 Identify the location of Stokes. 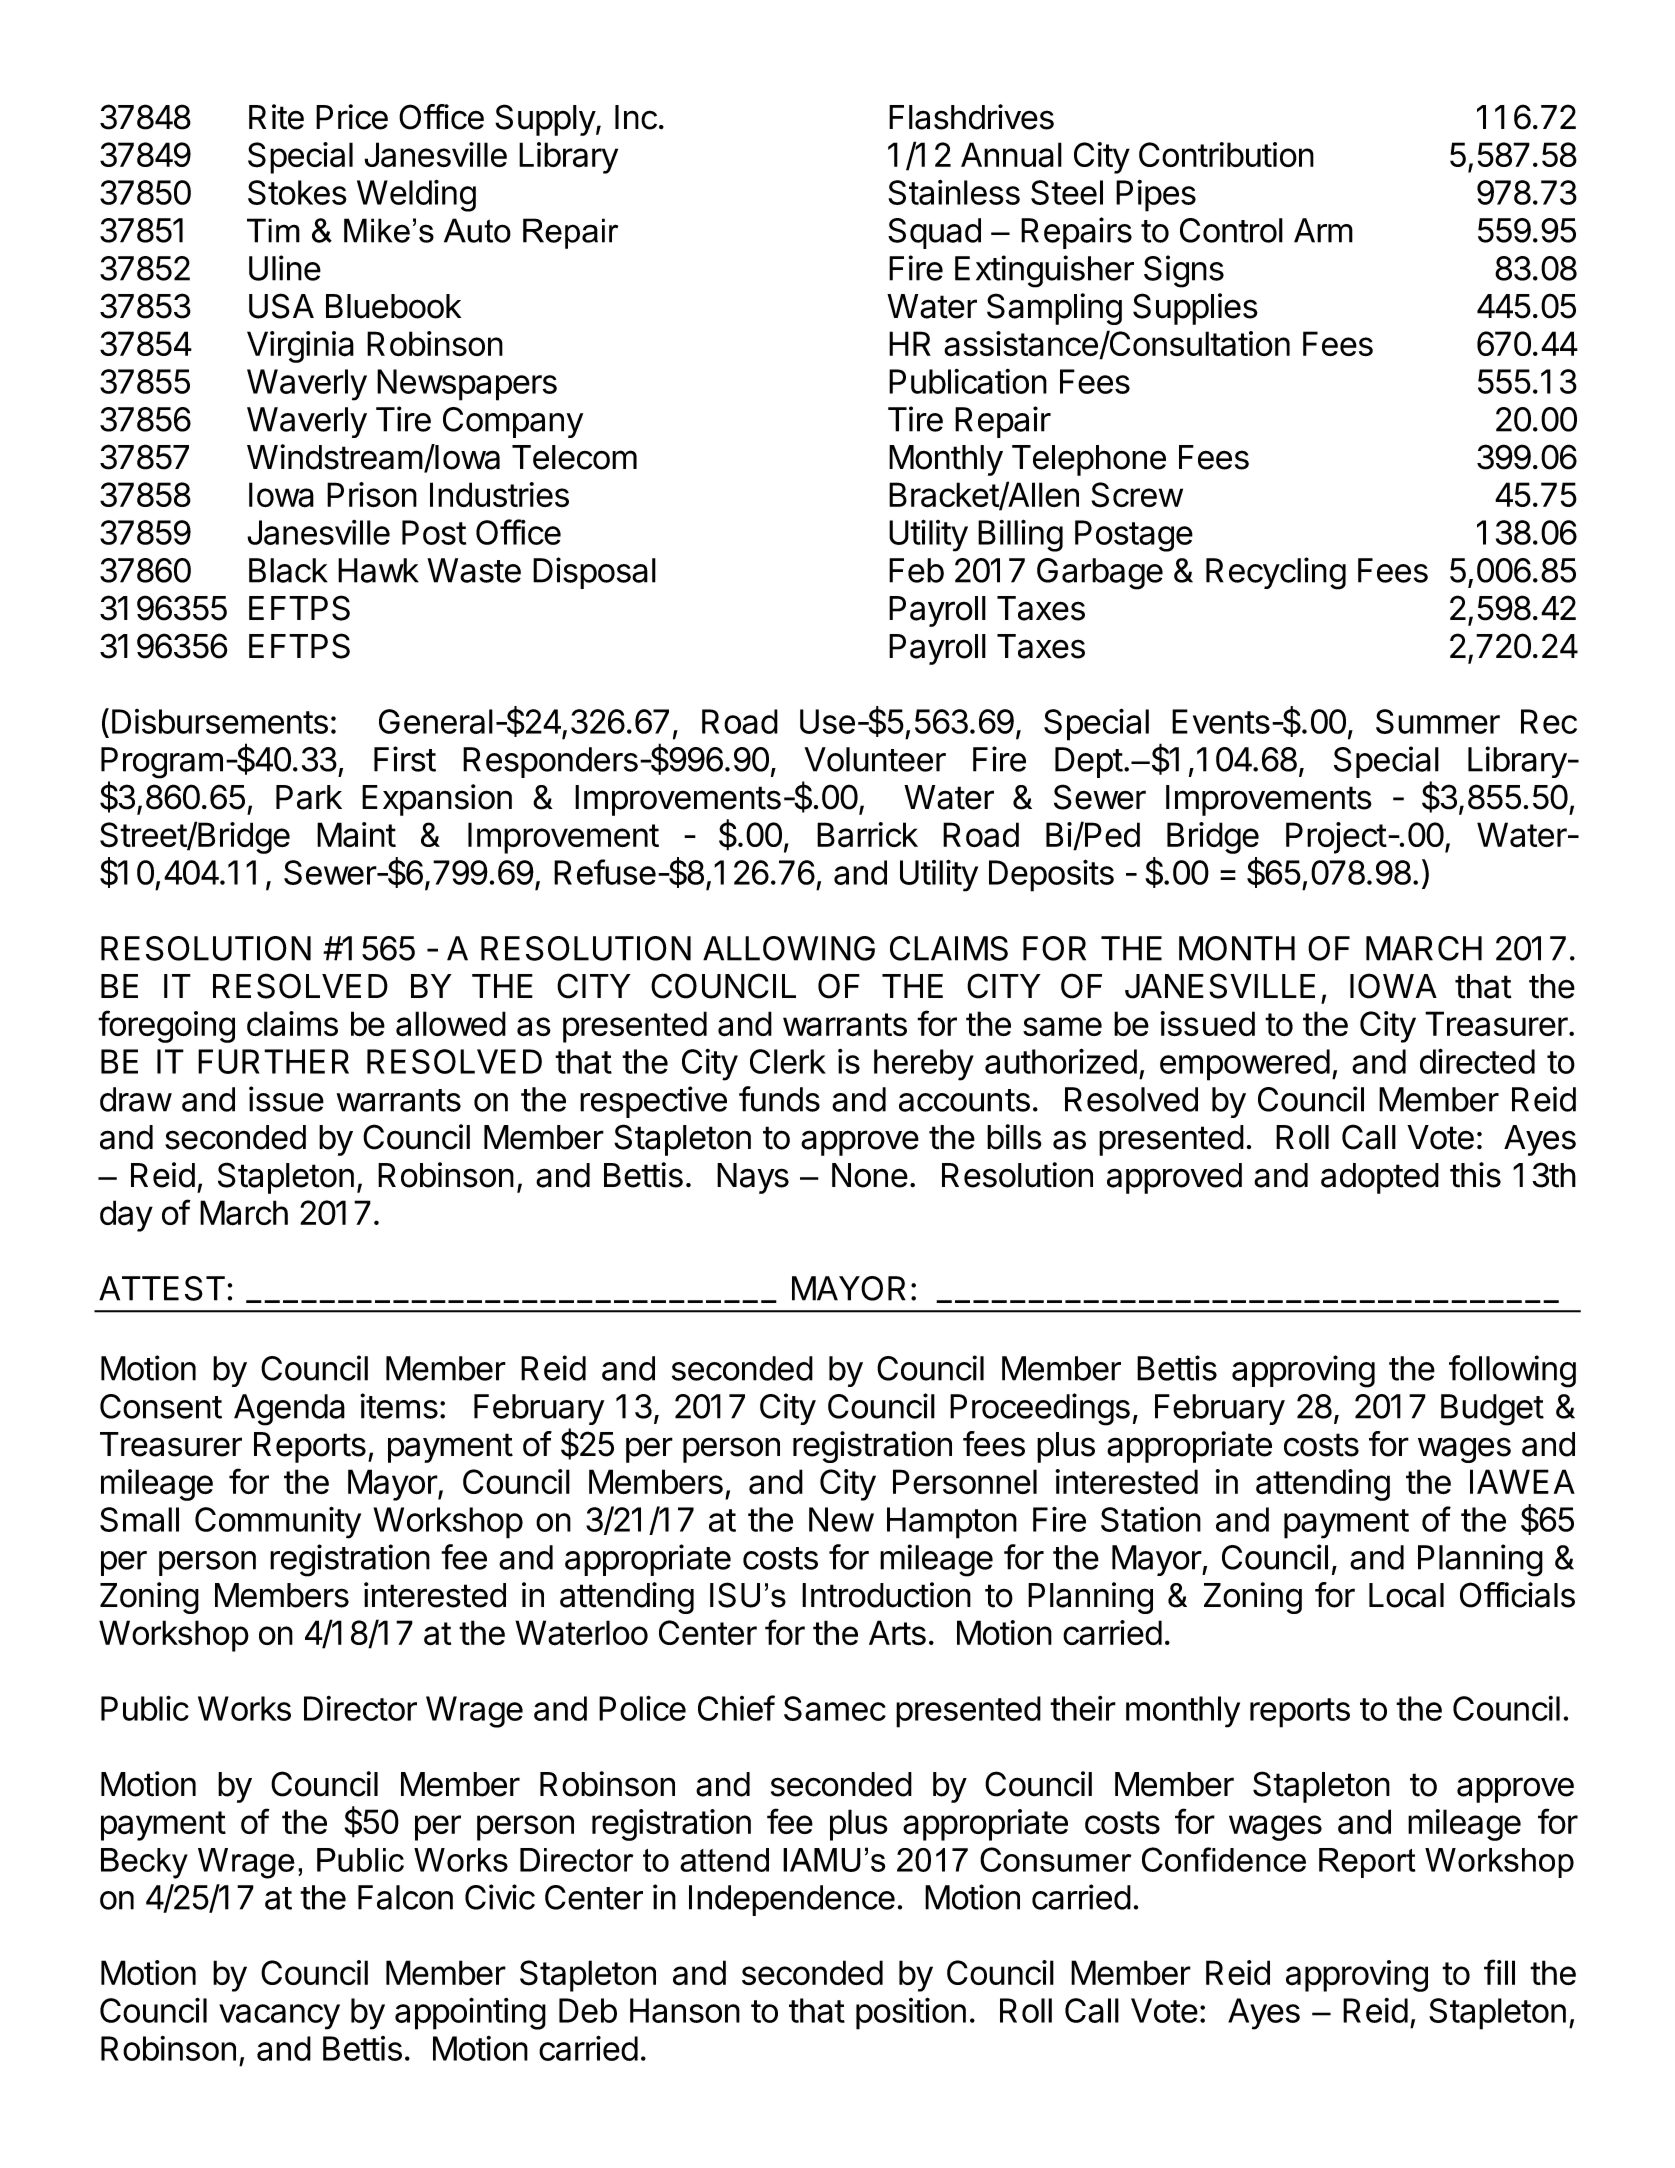
(297, 192).
